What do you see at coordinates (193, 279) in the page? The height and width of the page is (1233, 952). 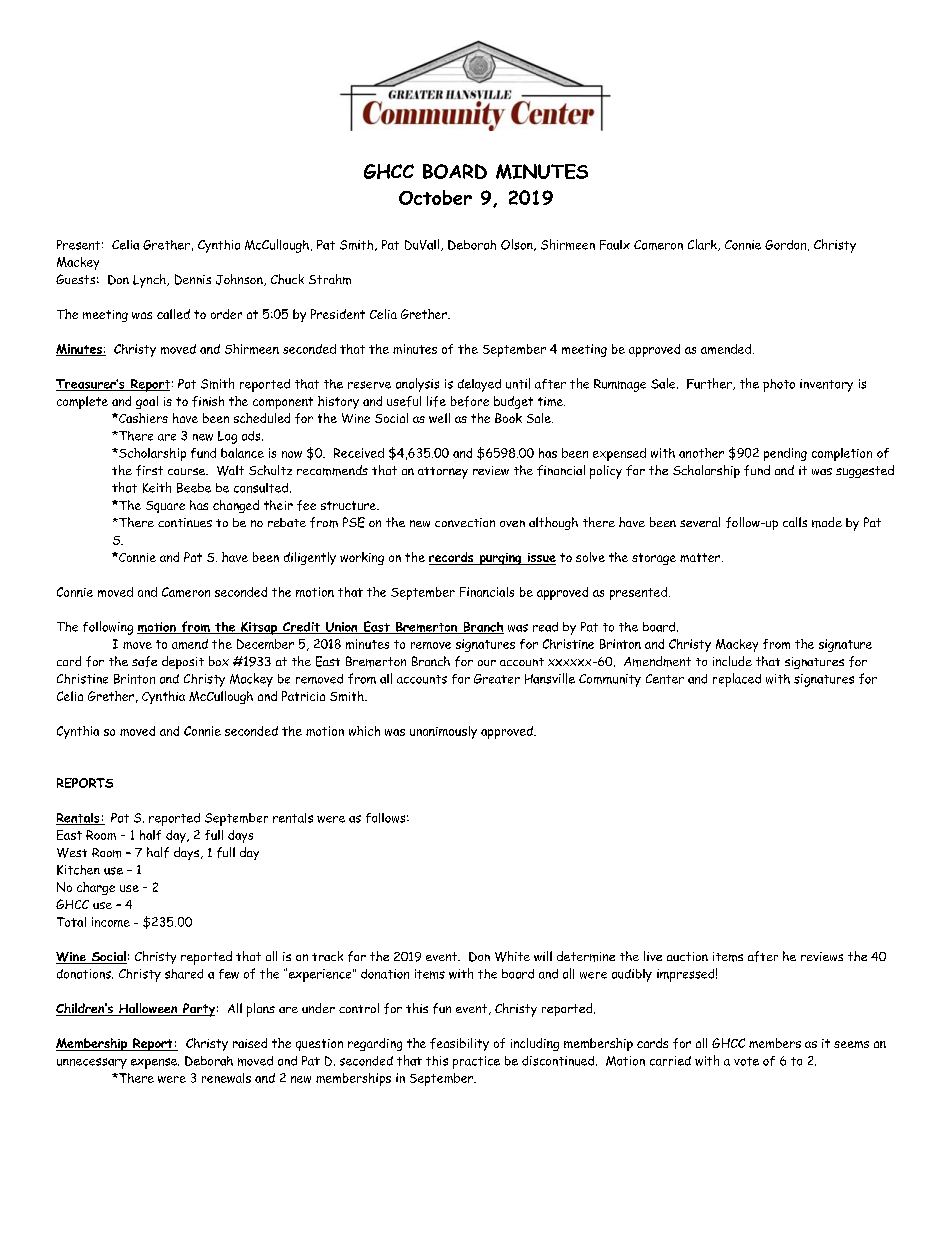 I see `Dennis` at bounding box center [193, 279].
